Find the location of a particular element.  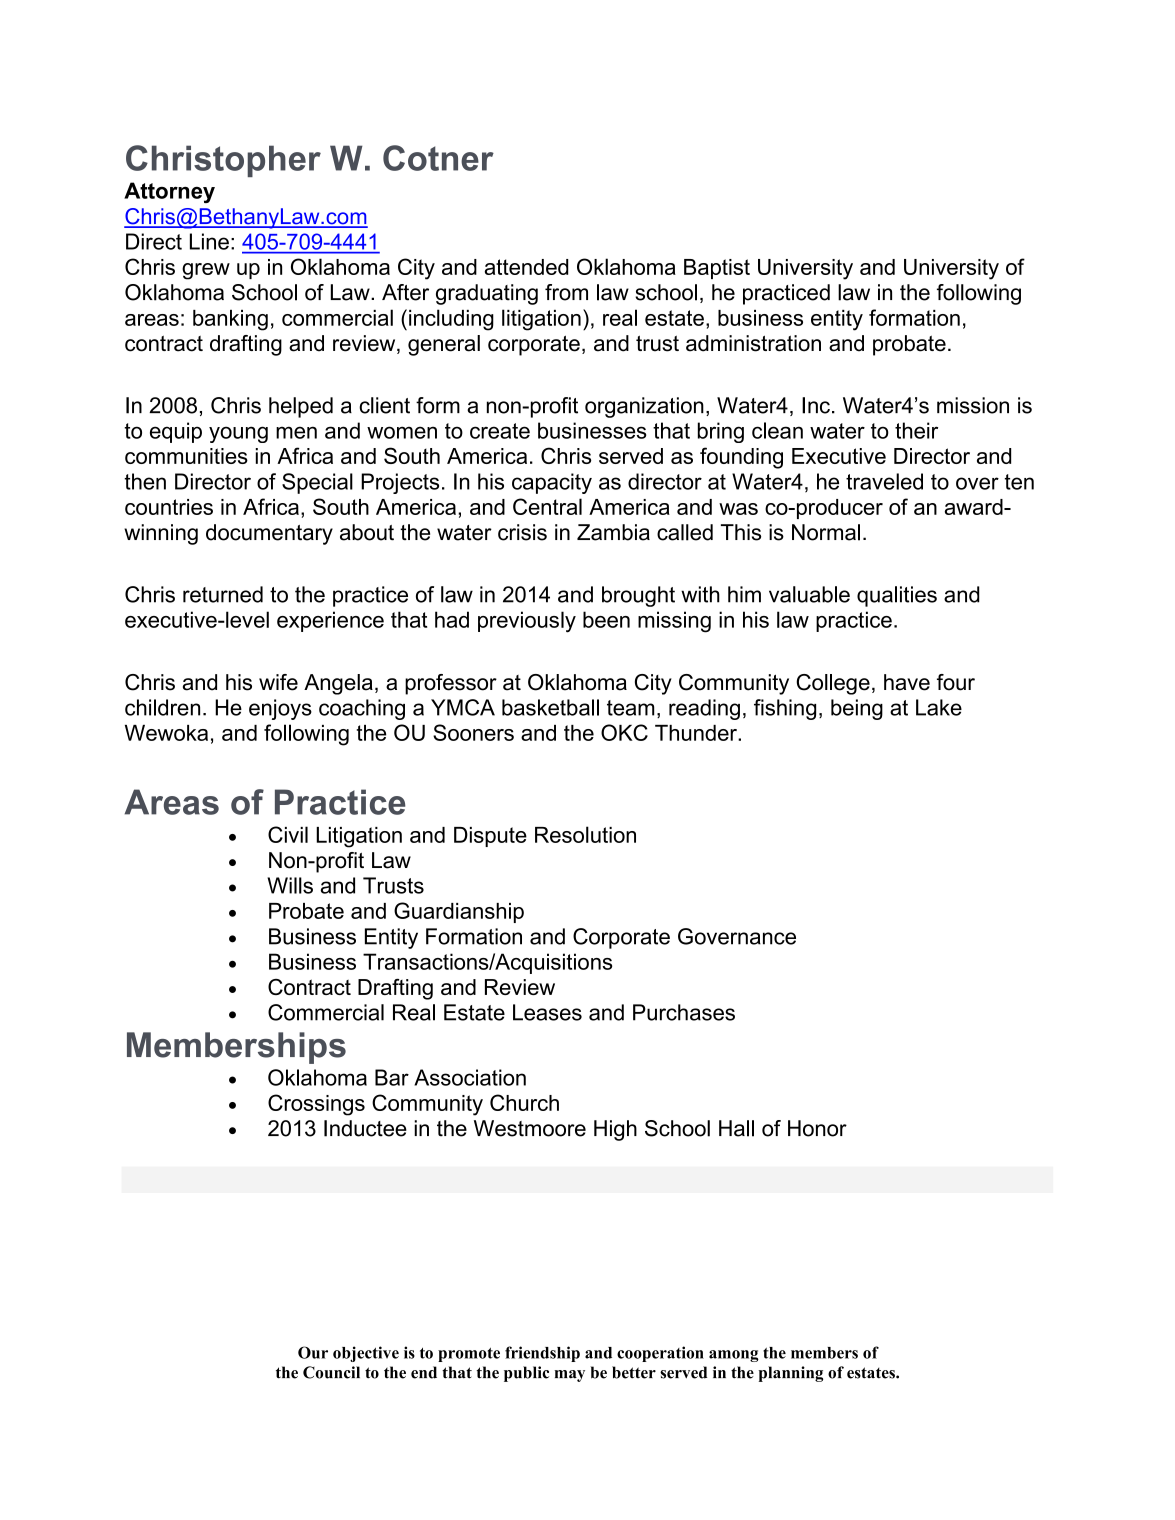

Baptist is located at coordinates (717, 269).
